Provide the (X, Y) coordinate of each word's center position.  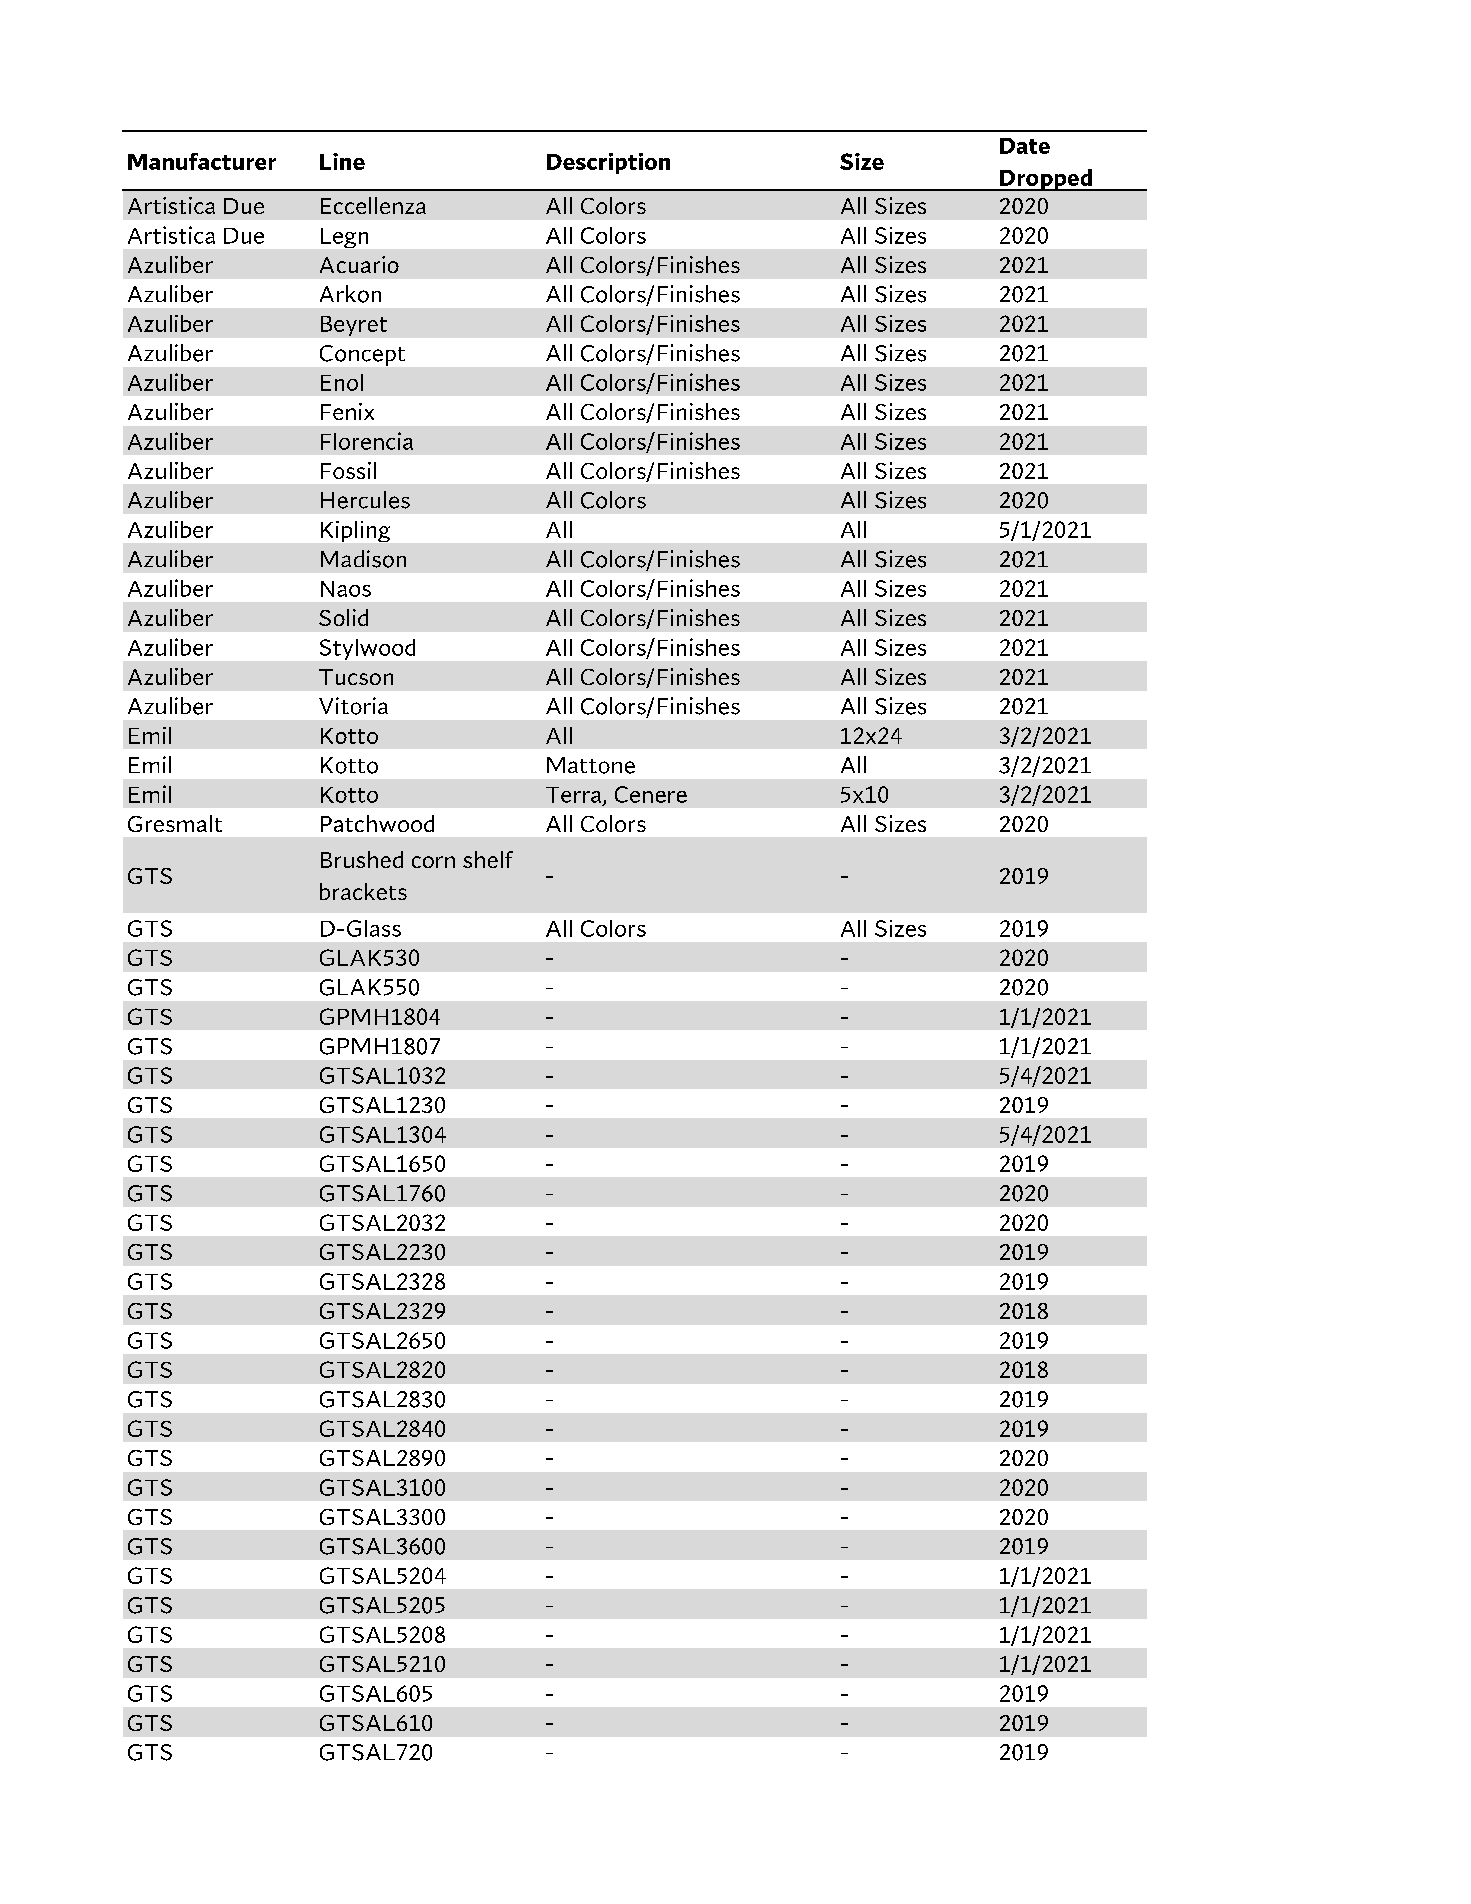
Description (608, 163)
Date (1025, 146)
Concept (362, 355)
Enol (342, 382)
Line (342, 161)
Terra (575, 796)
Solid (343, 617)
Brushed (362, 859)
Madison (363, 559)
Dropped (1046, 180)
